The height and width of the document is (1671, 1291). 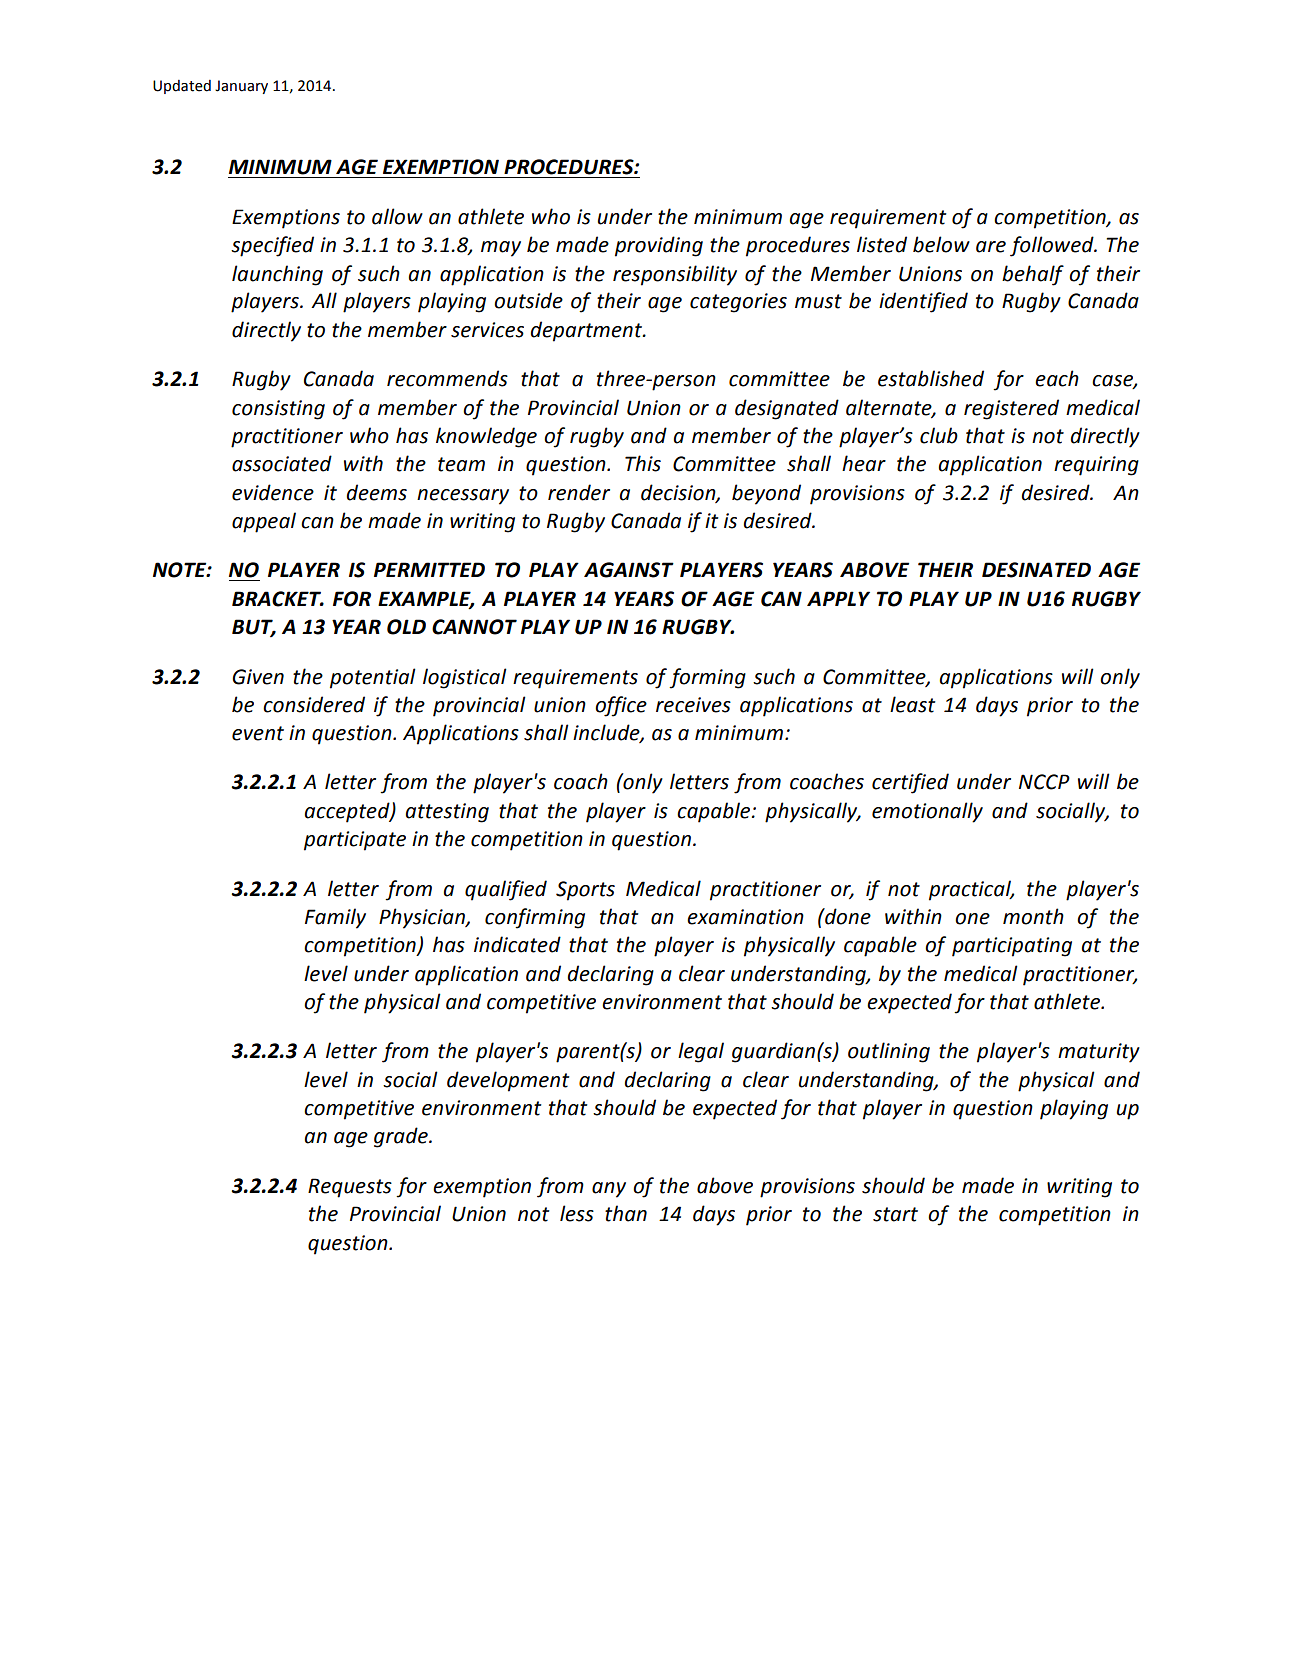 What do you see at coordinates (609, 1190) in the document?
I see `any` at bounding box center [609, 1190].
